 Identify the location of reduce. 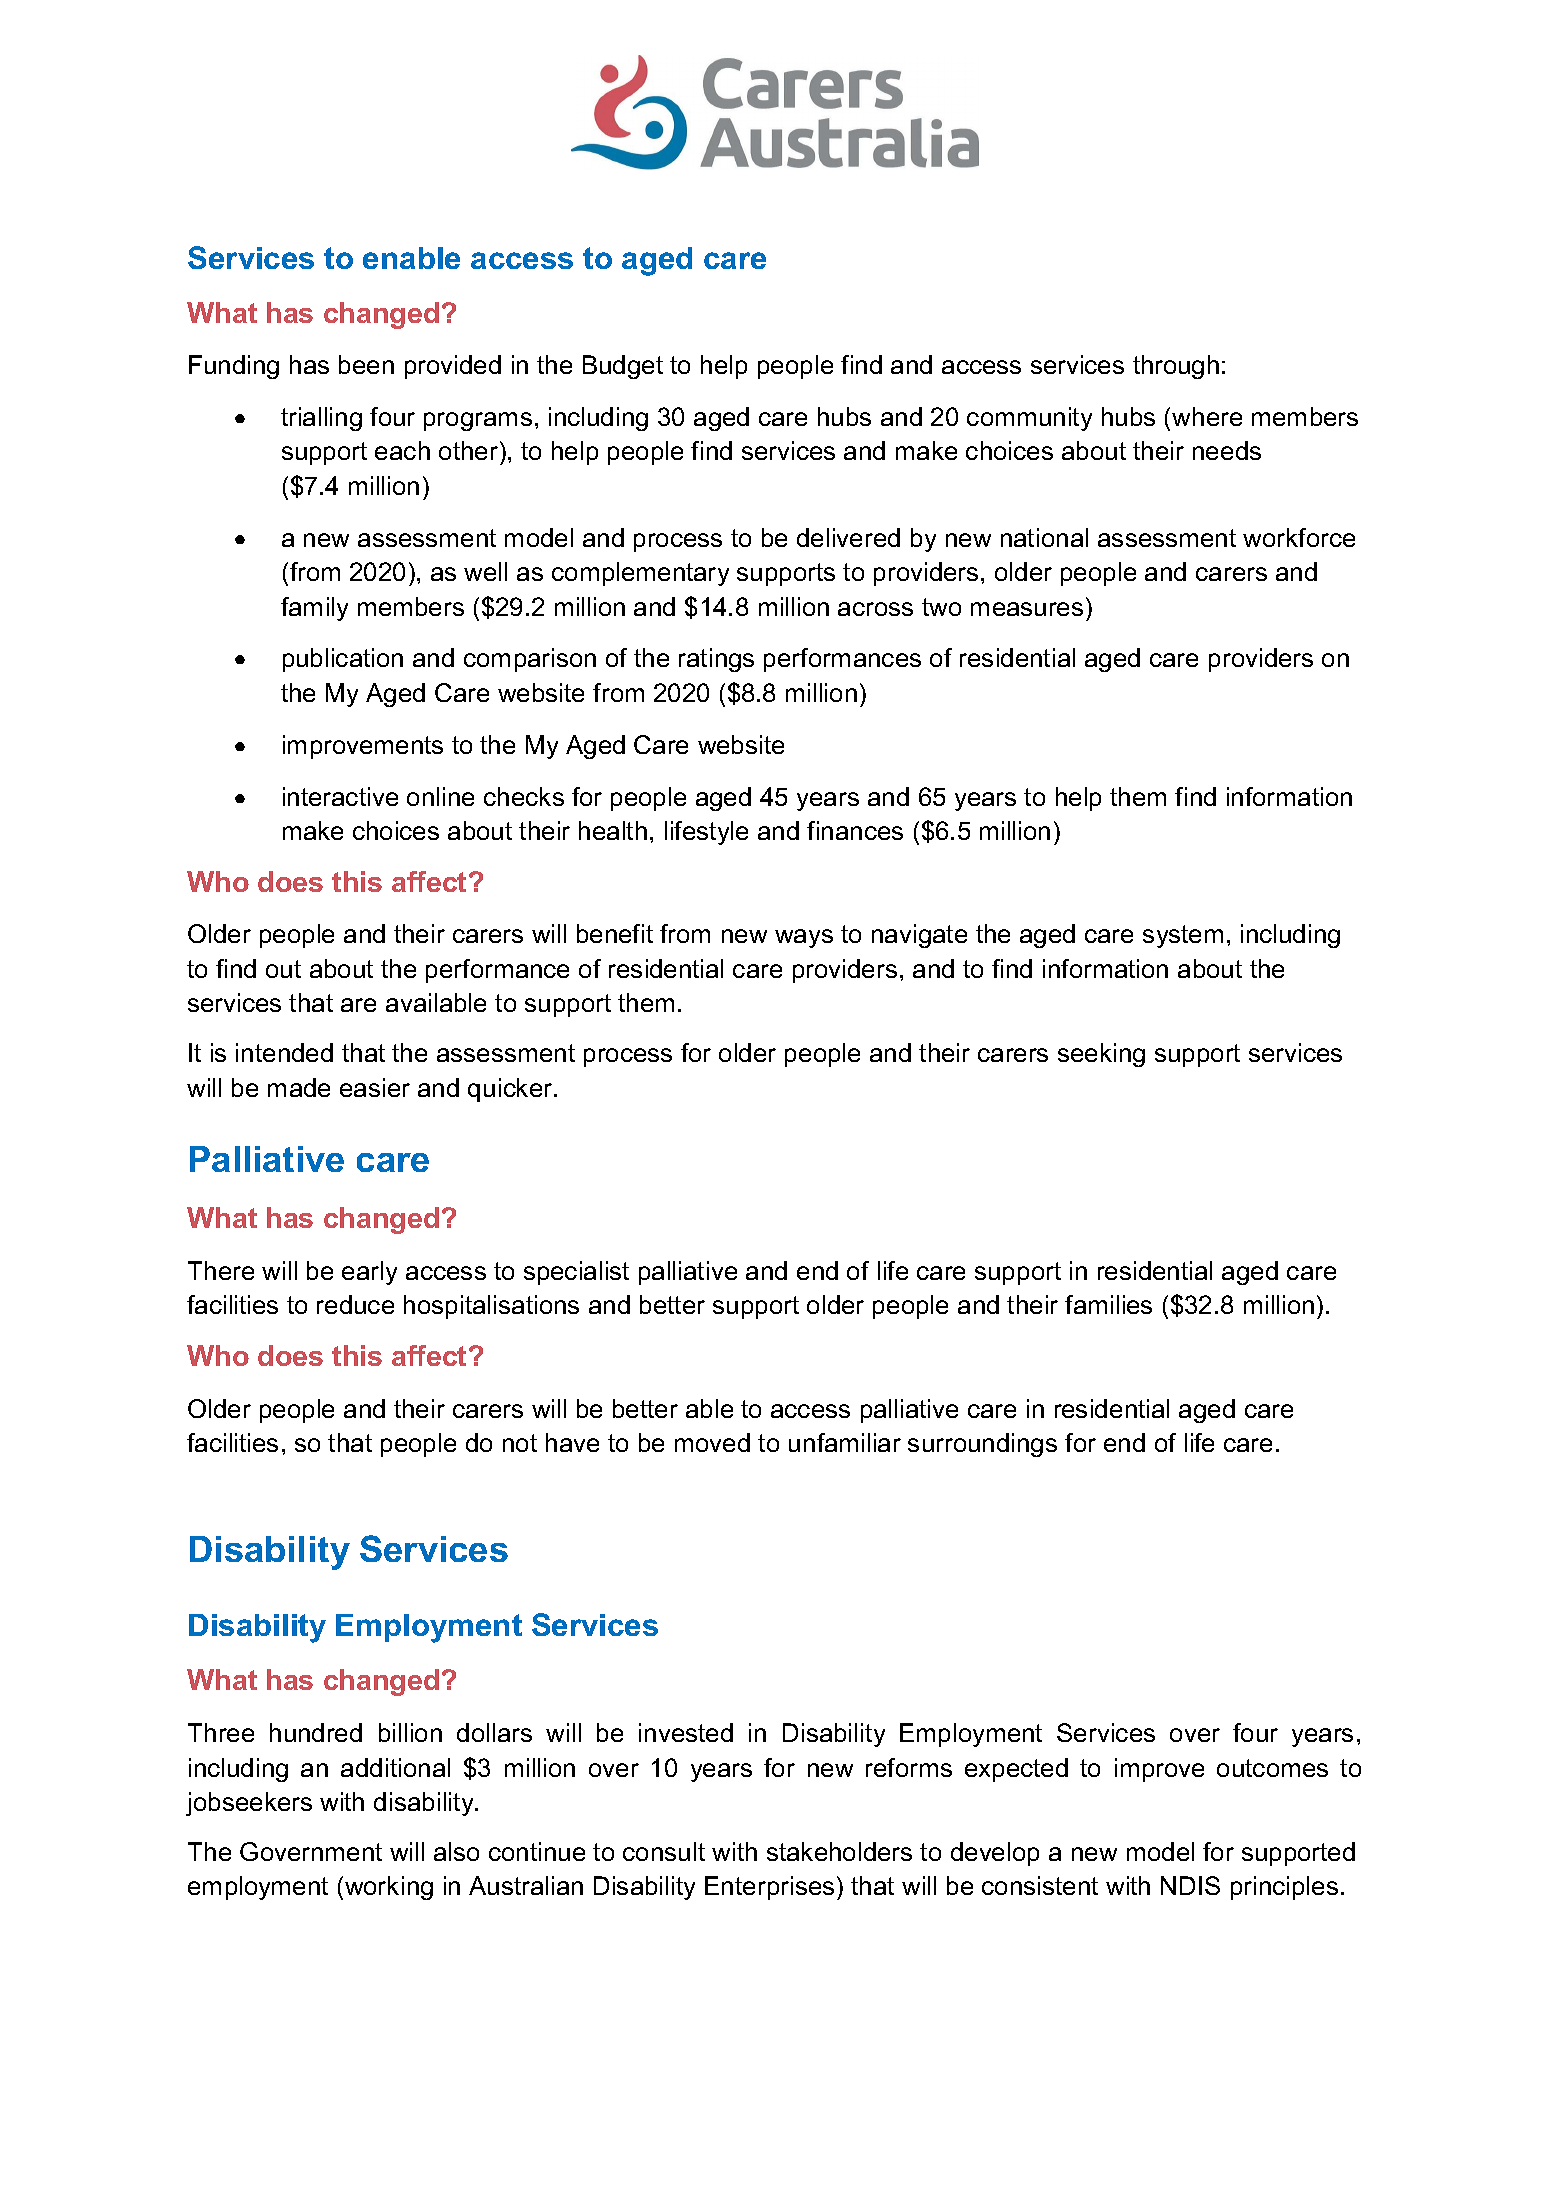
(355, 1304).
